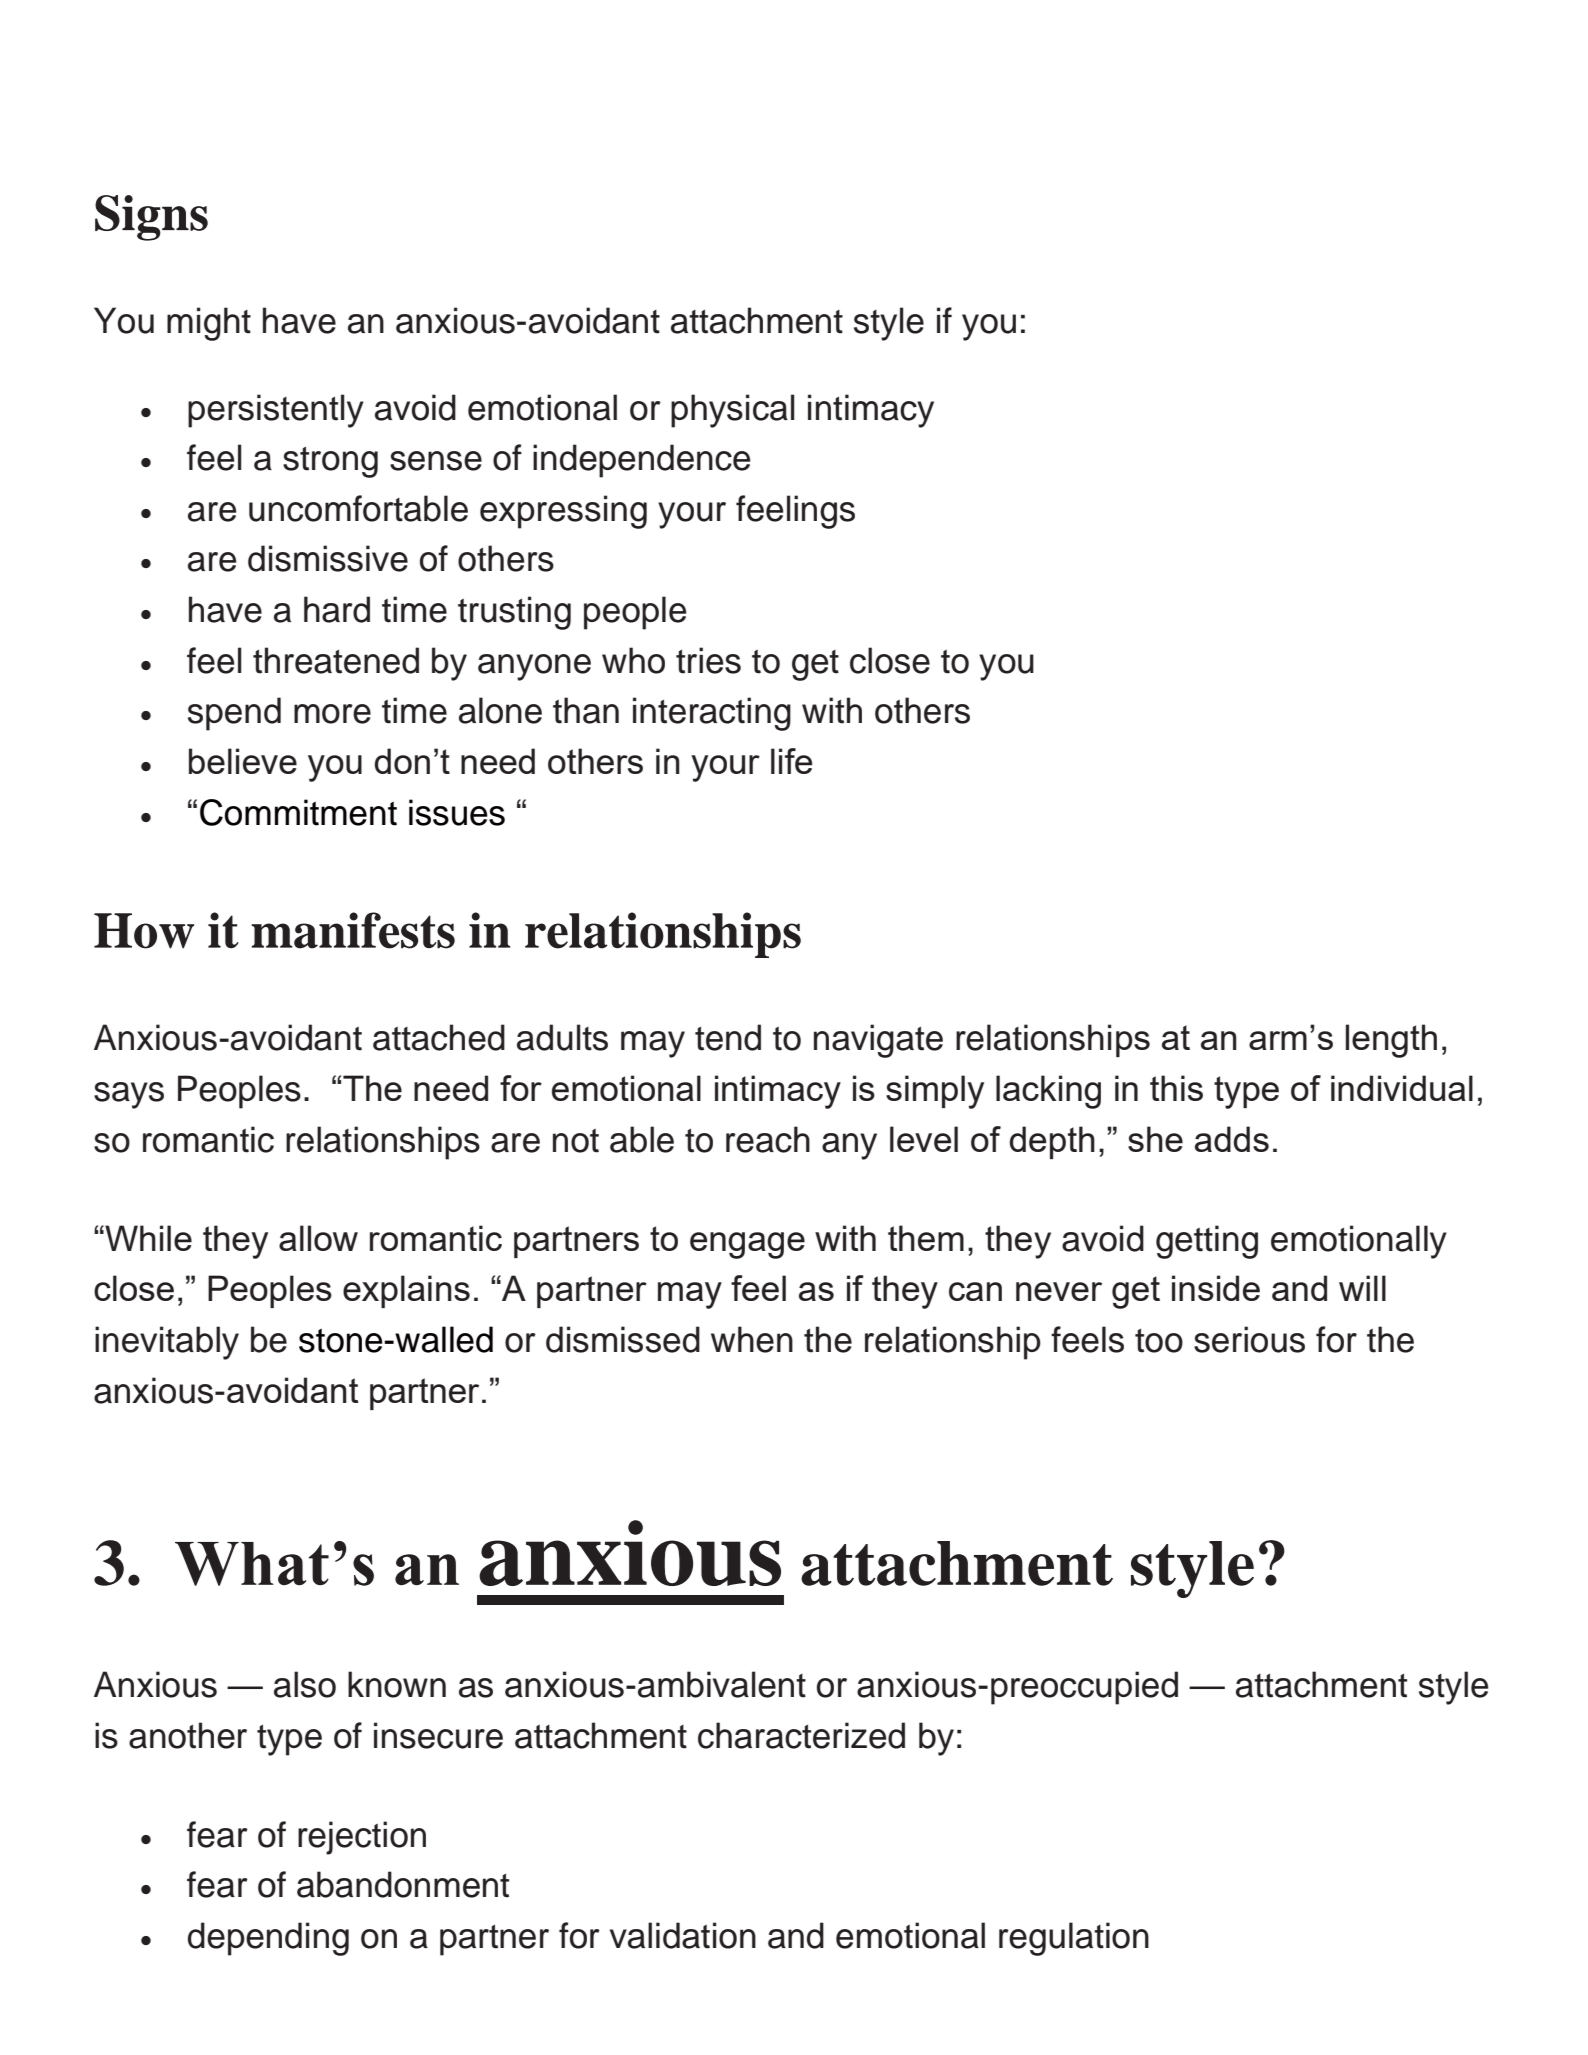 The height and width of the screenshot is (2055, 1588). Describe the element at coordinates (268, 1939) in the screenshot. I see `depending` at that location.
